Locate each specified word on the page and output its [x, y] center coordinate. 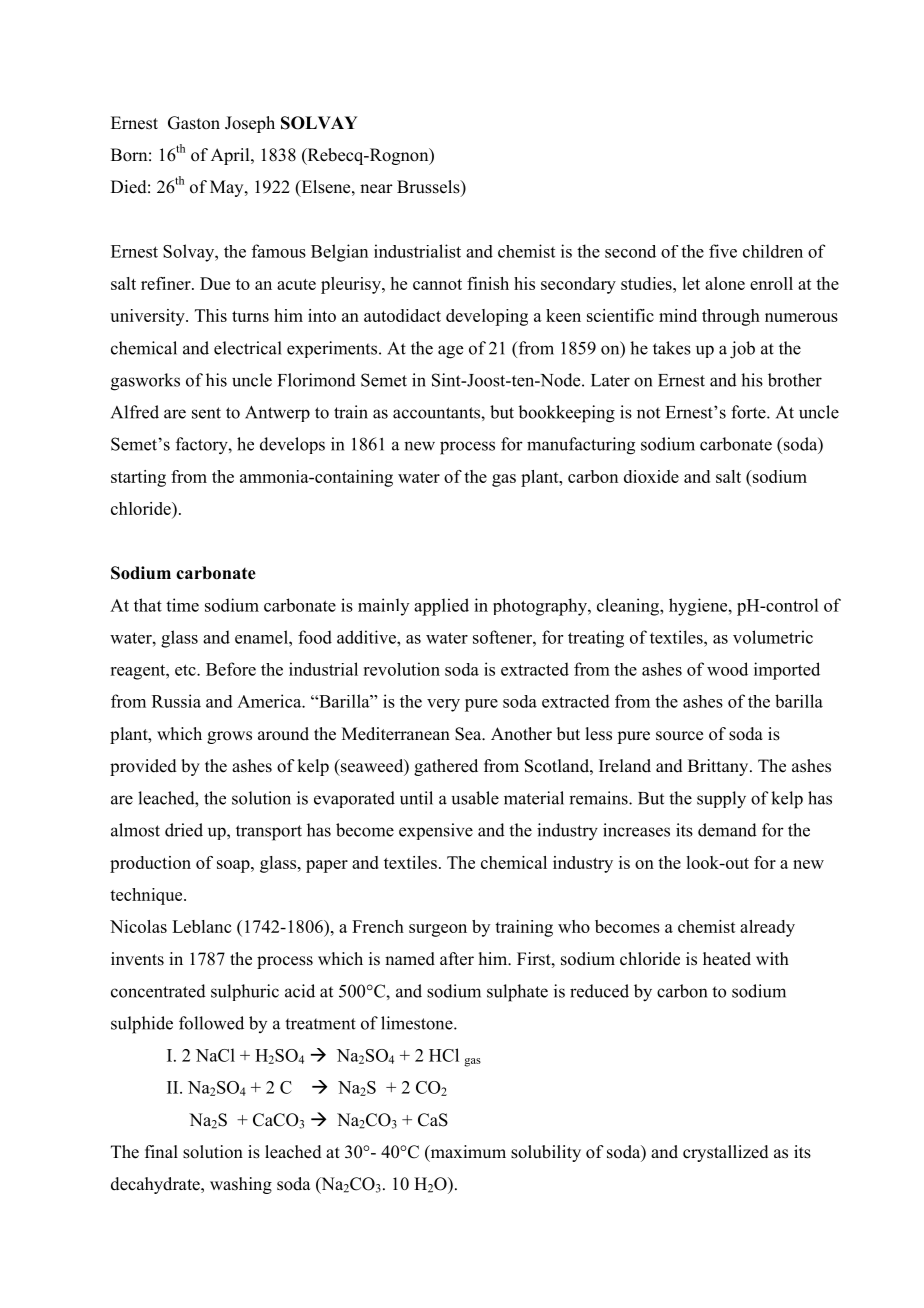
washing [241, 1185]
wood [727, 669]
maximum [467, 1153]
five [723, 251]
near [376, 189]
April [231, 156]
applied [441, 607]
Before [231, 669]
